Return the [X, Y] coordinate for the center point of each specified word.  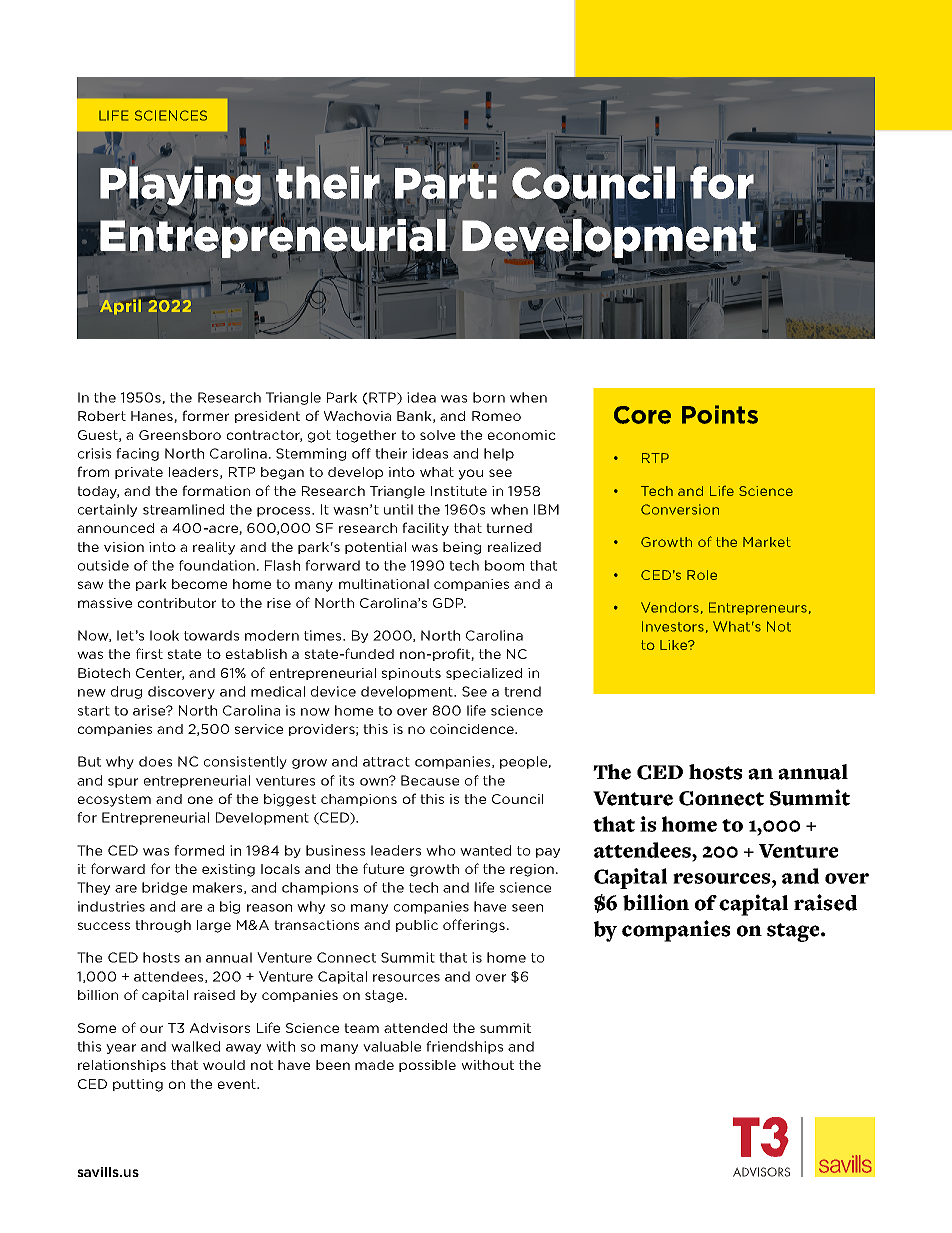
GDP [449, 603]
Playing [180, 186]
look [164, 635]
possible [427, 1066]
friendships [464, 1047]
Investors [673, 626]
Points [720, 414]
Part [438, 183]
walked [195, 1046]
